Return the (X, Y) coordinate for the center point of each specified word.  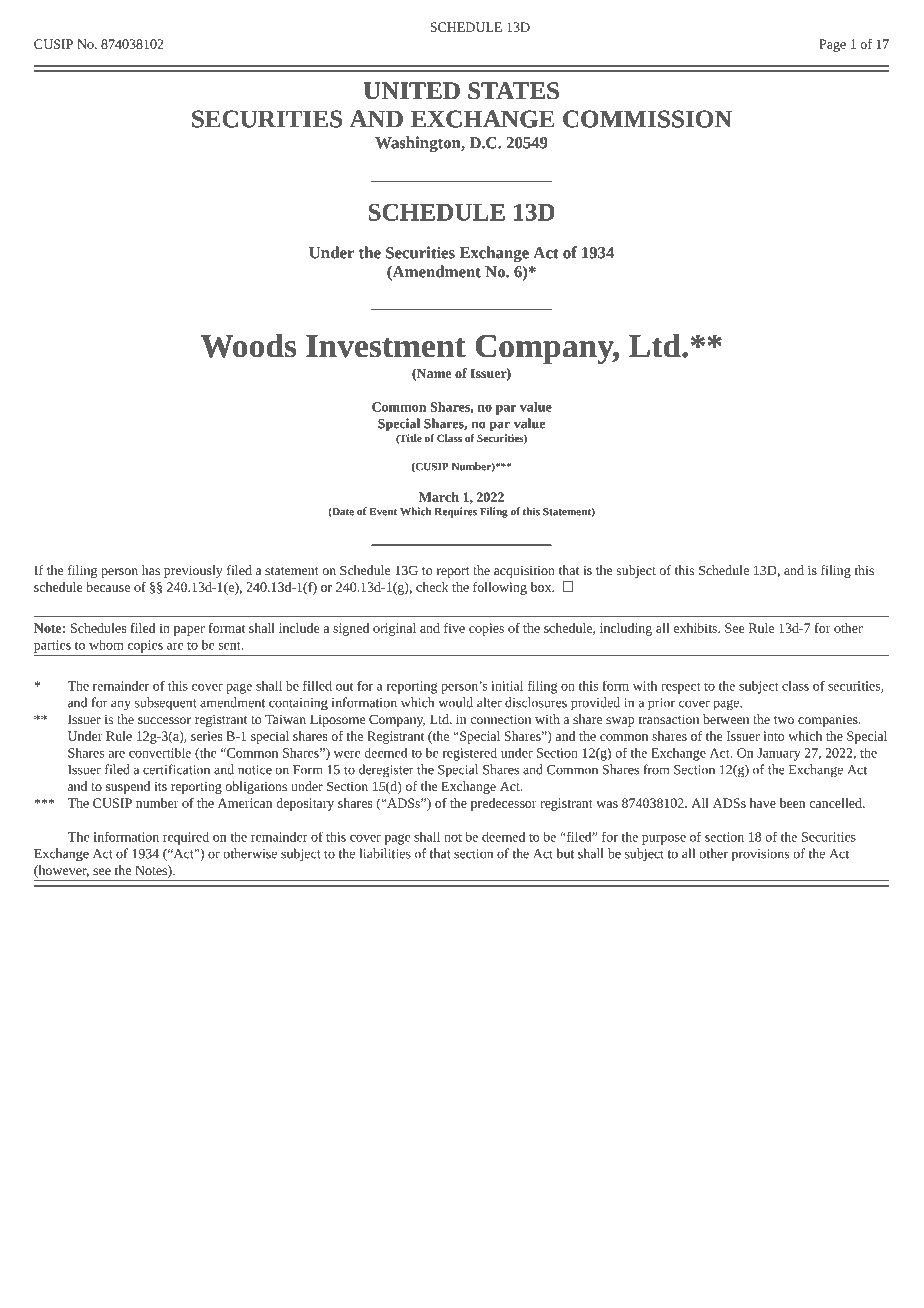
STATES (513, 91)
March (439, 497)
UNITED (412, 91)
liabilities (385, 853)
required (186, 838)
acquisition (524, 572)
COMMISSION (647, 119)
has (151, 570)
